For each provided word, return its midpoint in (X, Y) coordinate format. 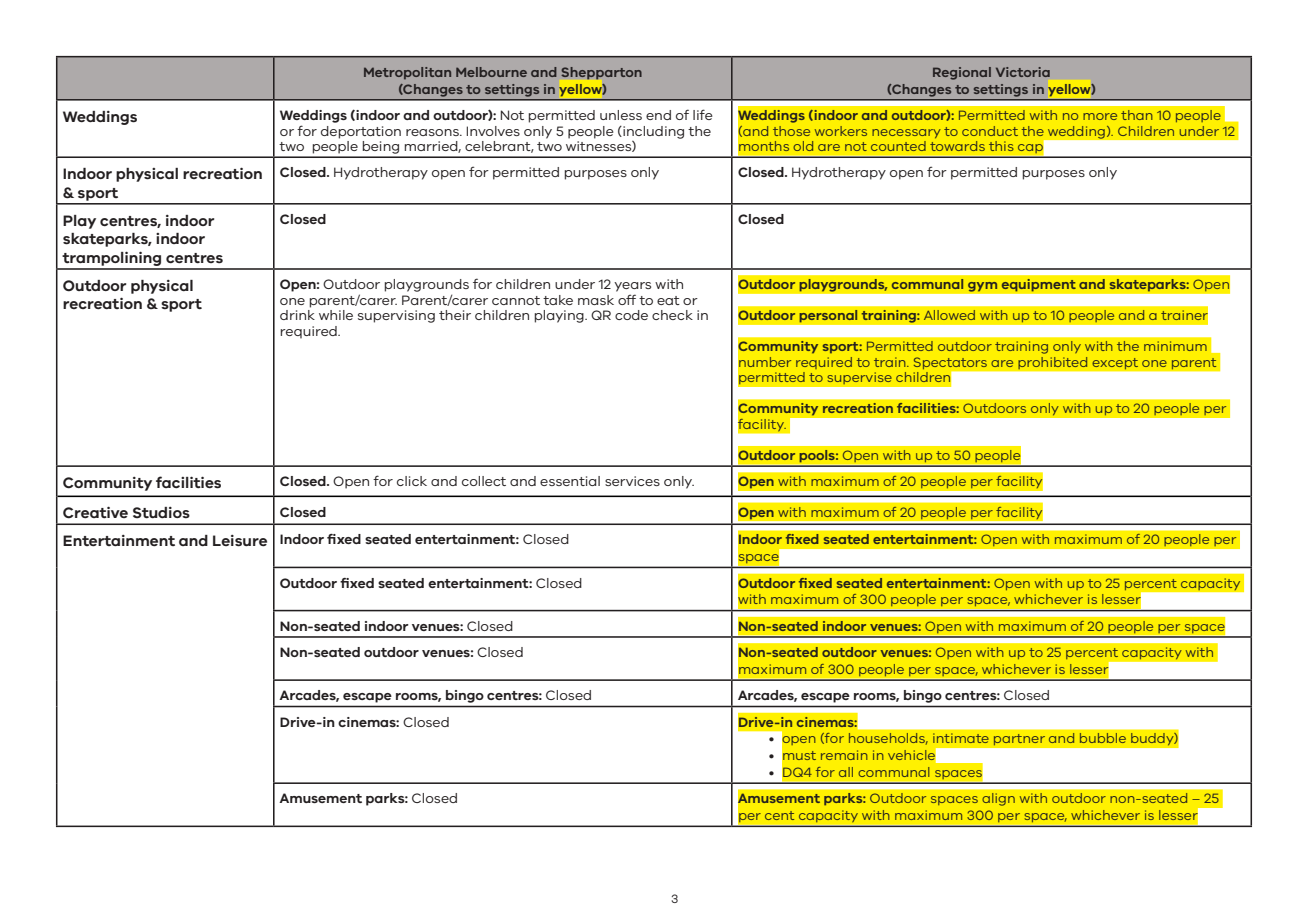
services (632, 481)
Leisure (240, 541)
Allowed (949, 315)
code (631, 315)
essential (570, 481)
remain (844, 755)
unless (621, 115)
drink (297, 315)
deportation (361, 132)
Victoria (1023, 72)
